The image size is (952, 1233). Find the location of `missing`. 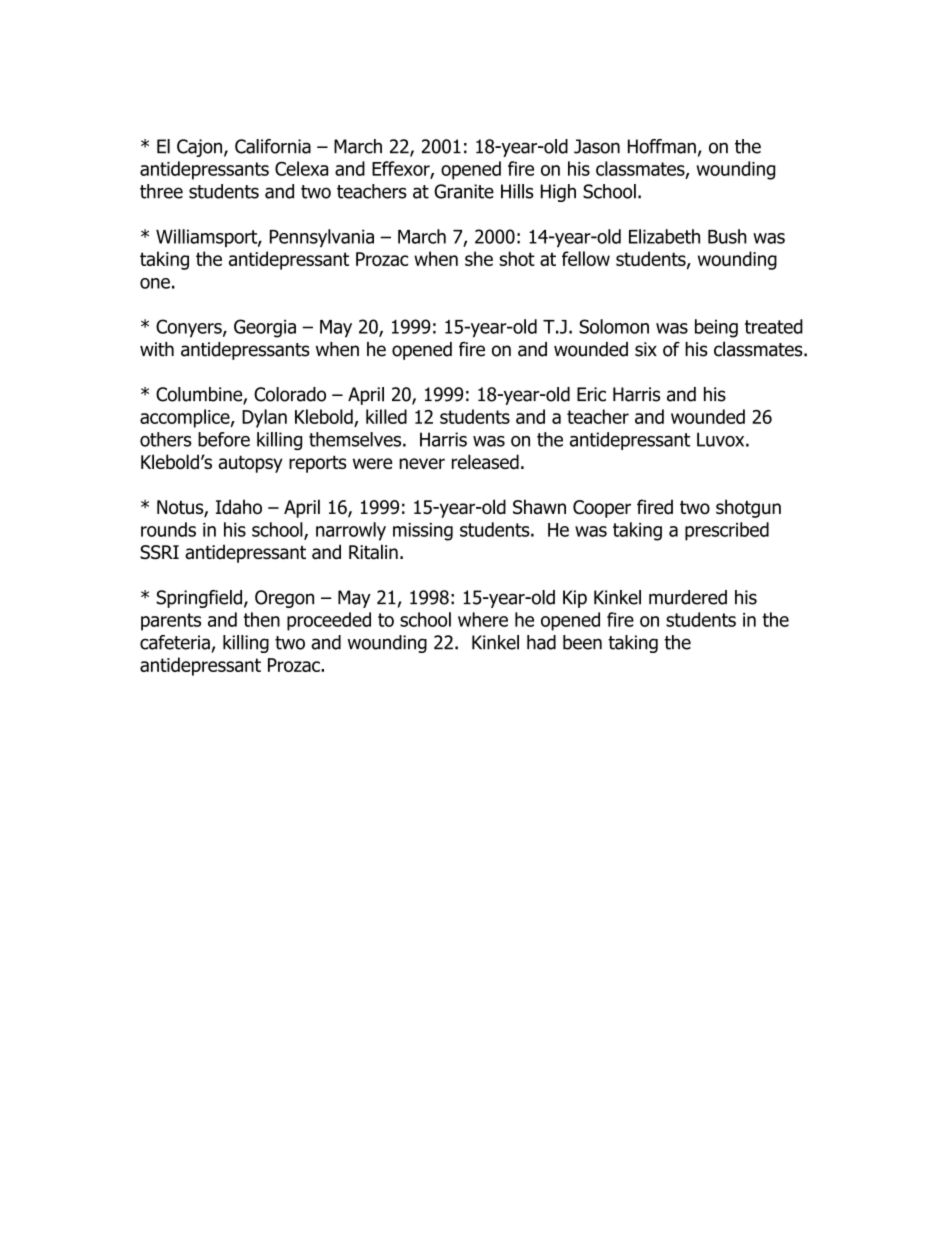

missing is located at coordinates (423, 532).
